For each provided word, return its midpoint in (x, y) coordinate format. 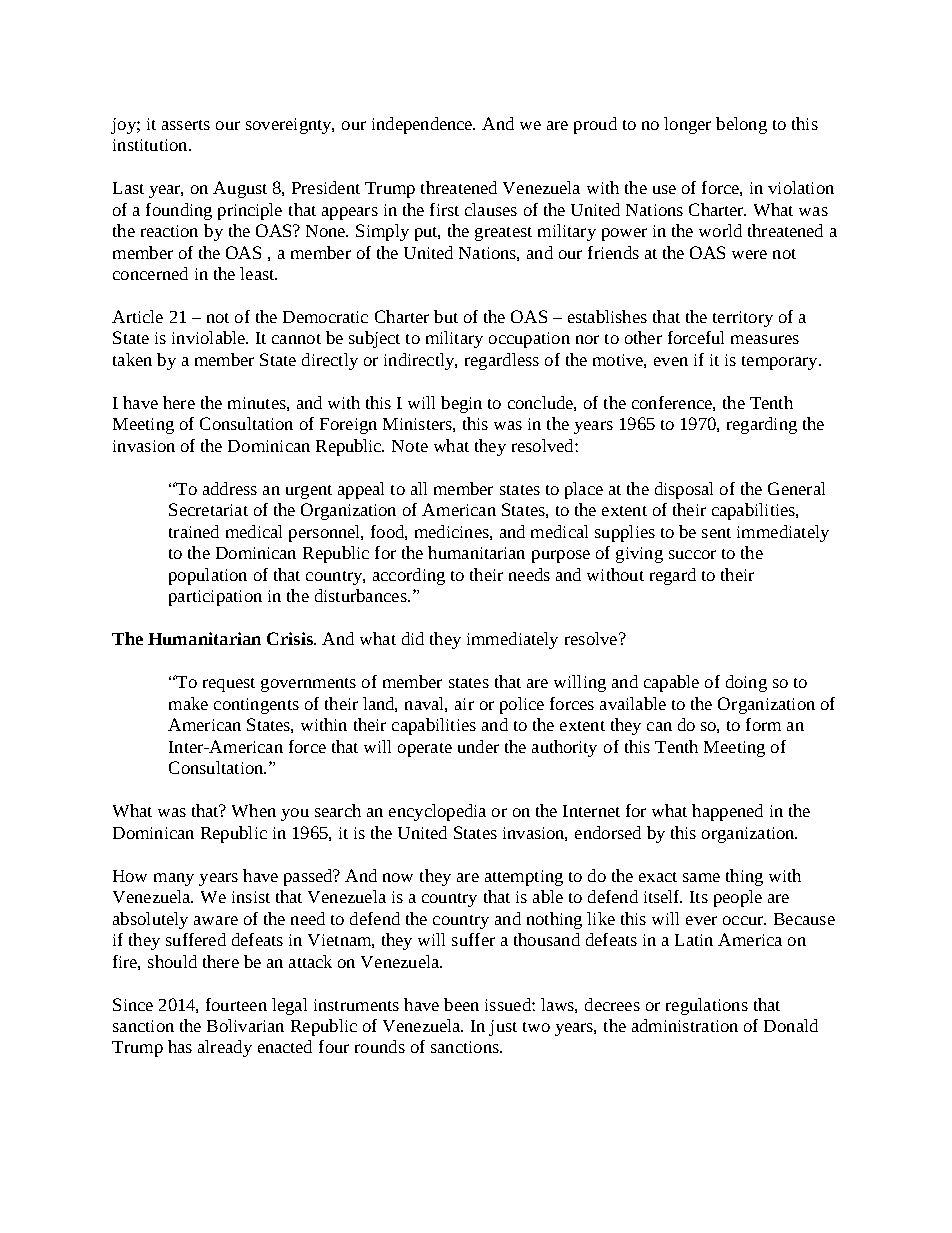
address (230, 488)
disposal (684, 490)
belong (741, 125)
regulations (707, 1006)
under (478, 746)
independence (423, 125)
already (225, 1048)
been (461, 1004)
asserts (186, 125)
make (188, 703)
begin (461, 404)
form (763, 724)
